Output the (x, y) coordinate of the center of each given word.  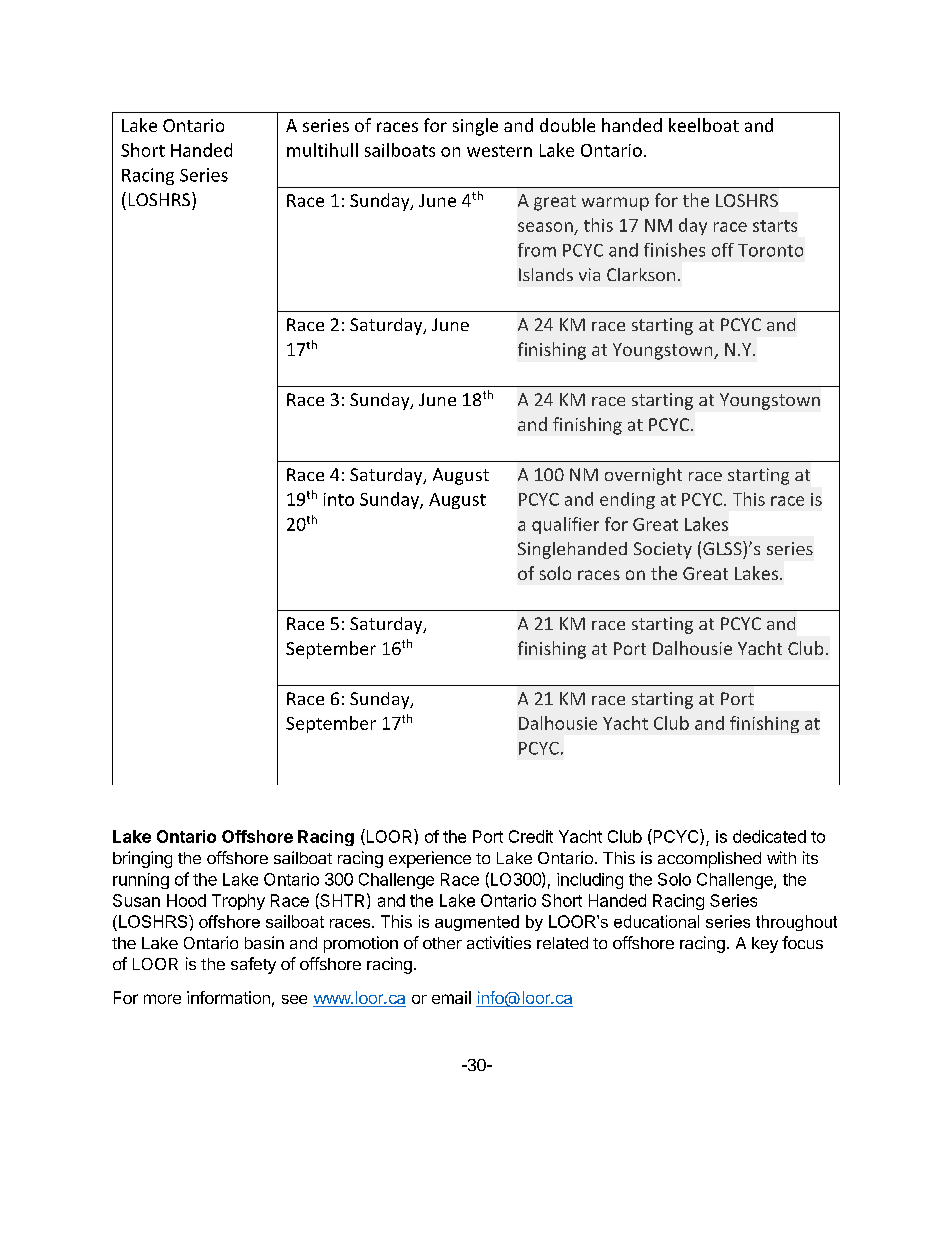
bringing (142, 859)
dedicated (769, 836)
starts (775, 226)
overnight (643, 476)
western (499, 151)
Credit (531, 836)
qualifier (565, 525)
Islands (546, 274)
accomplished (709, 859)
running (141, 881)
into (339, 499)
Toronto (770, 250)
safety (253, 965)
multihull (322, 150)
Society (663, 550)
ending (627, 500)
